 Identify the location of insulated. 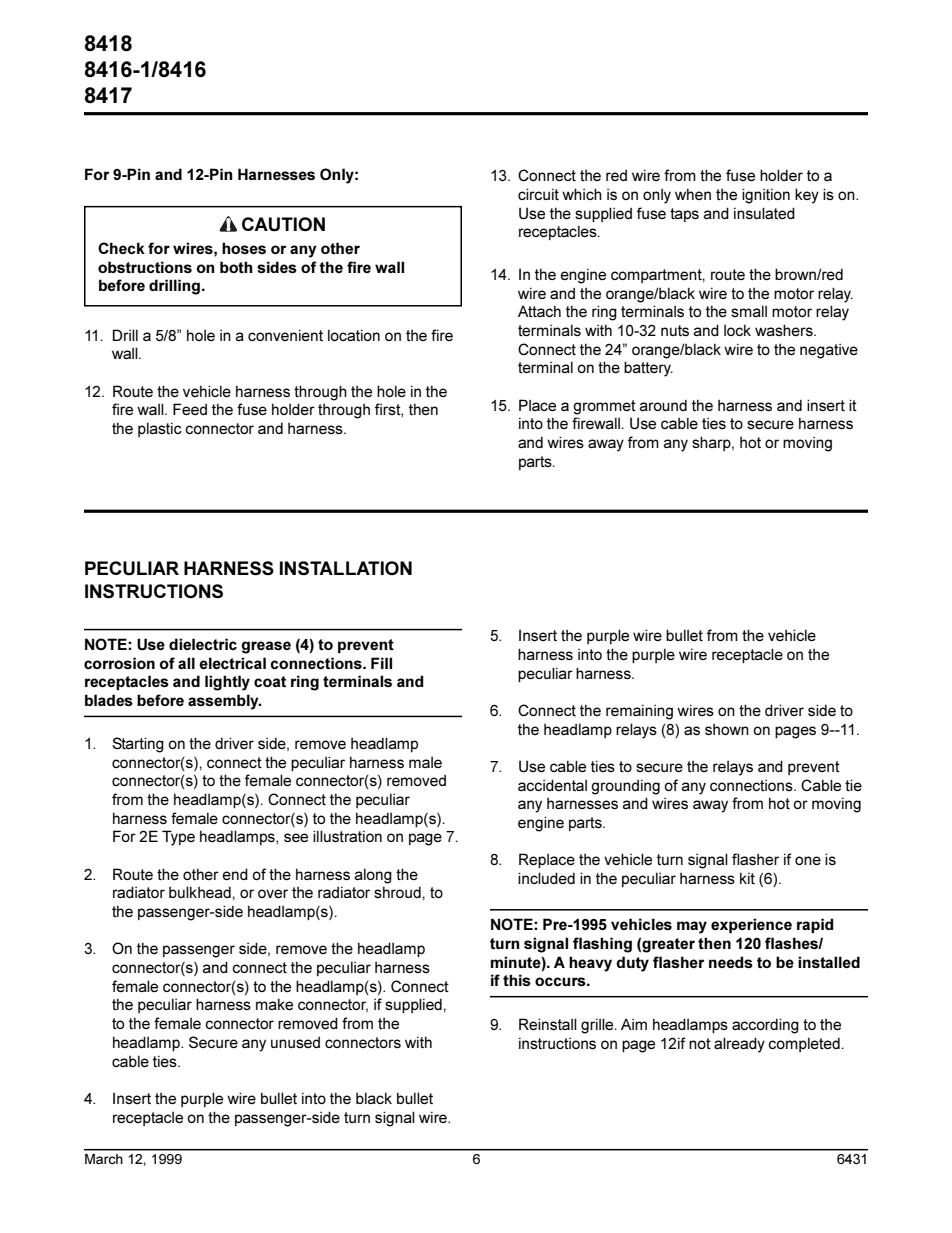
(764, 213).
